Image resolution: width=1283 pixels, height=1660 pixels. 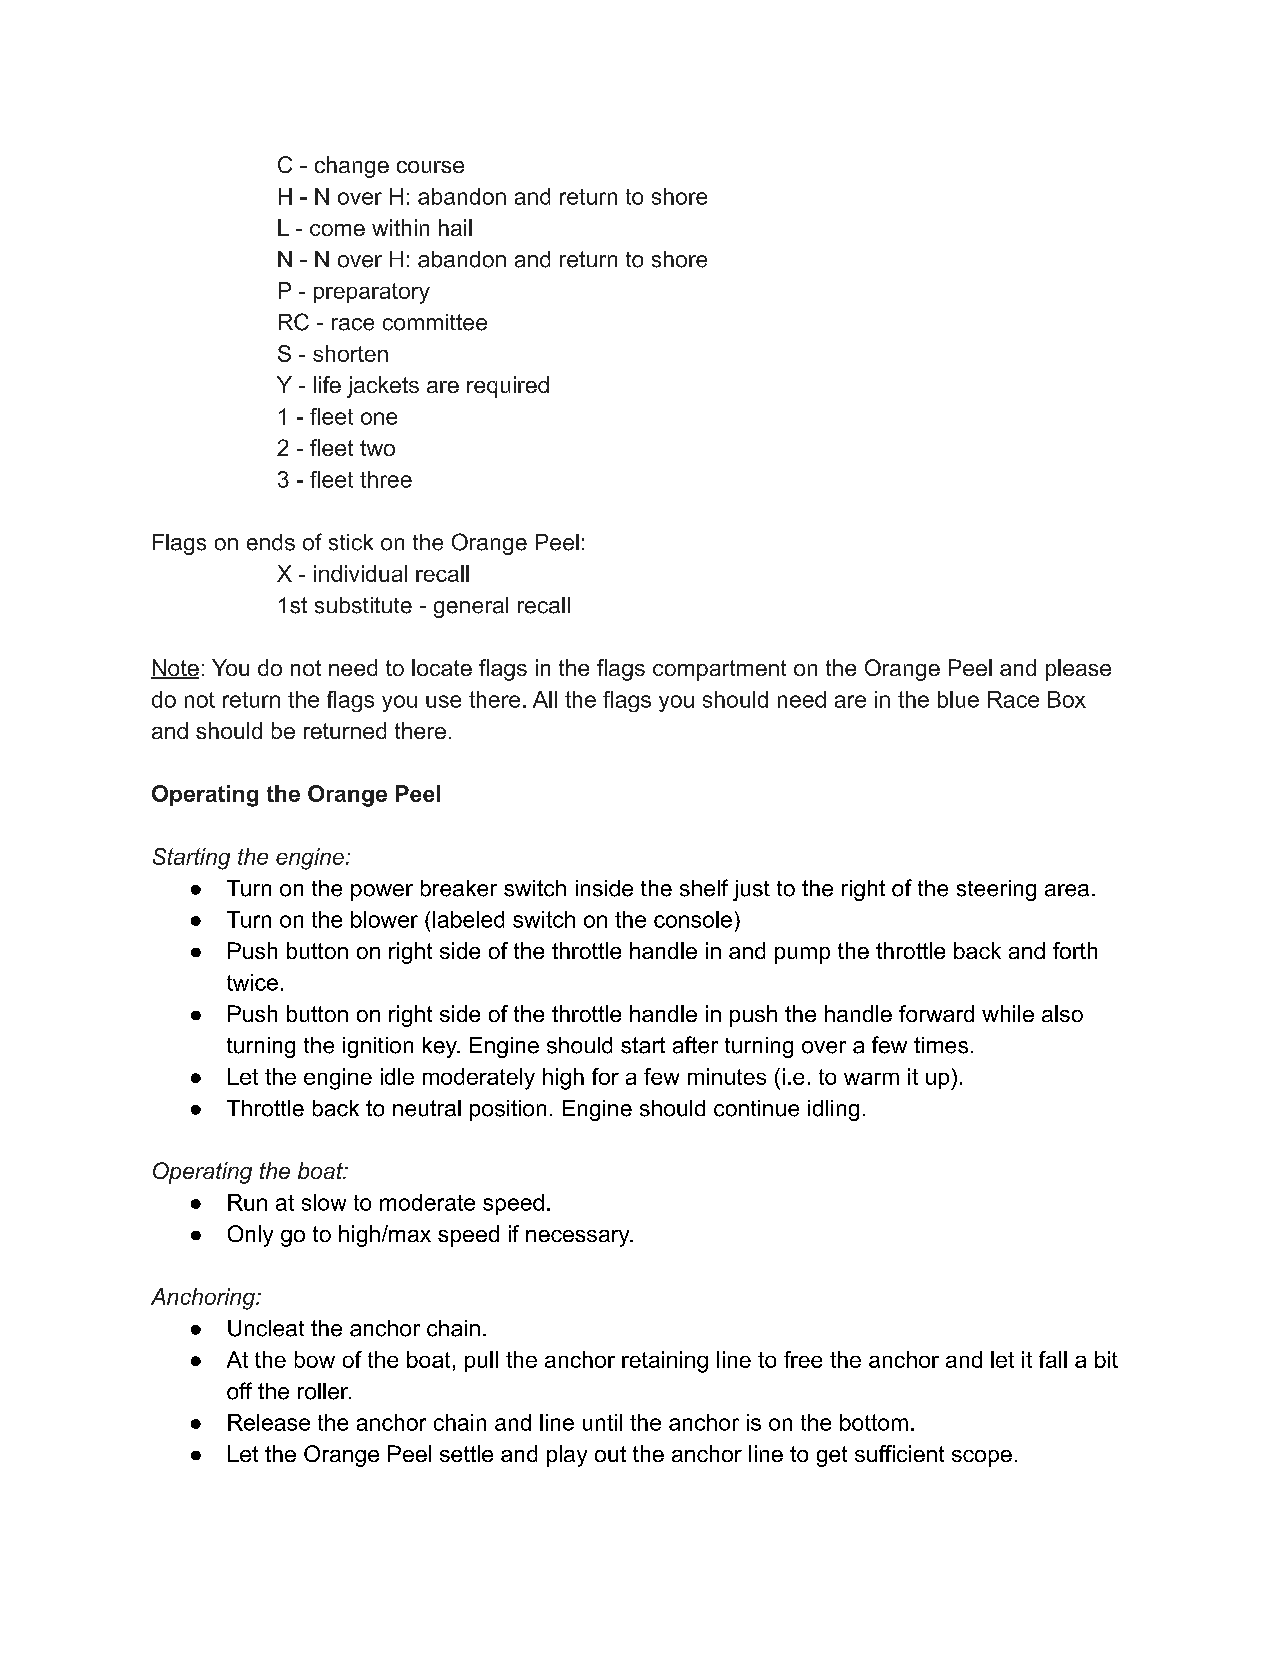 I want to click on after, so click(x=695, y=1045).
